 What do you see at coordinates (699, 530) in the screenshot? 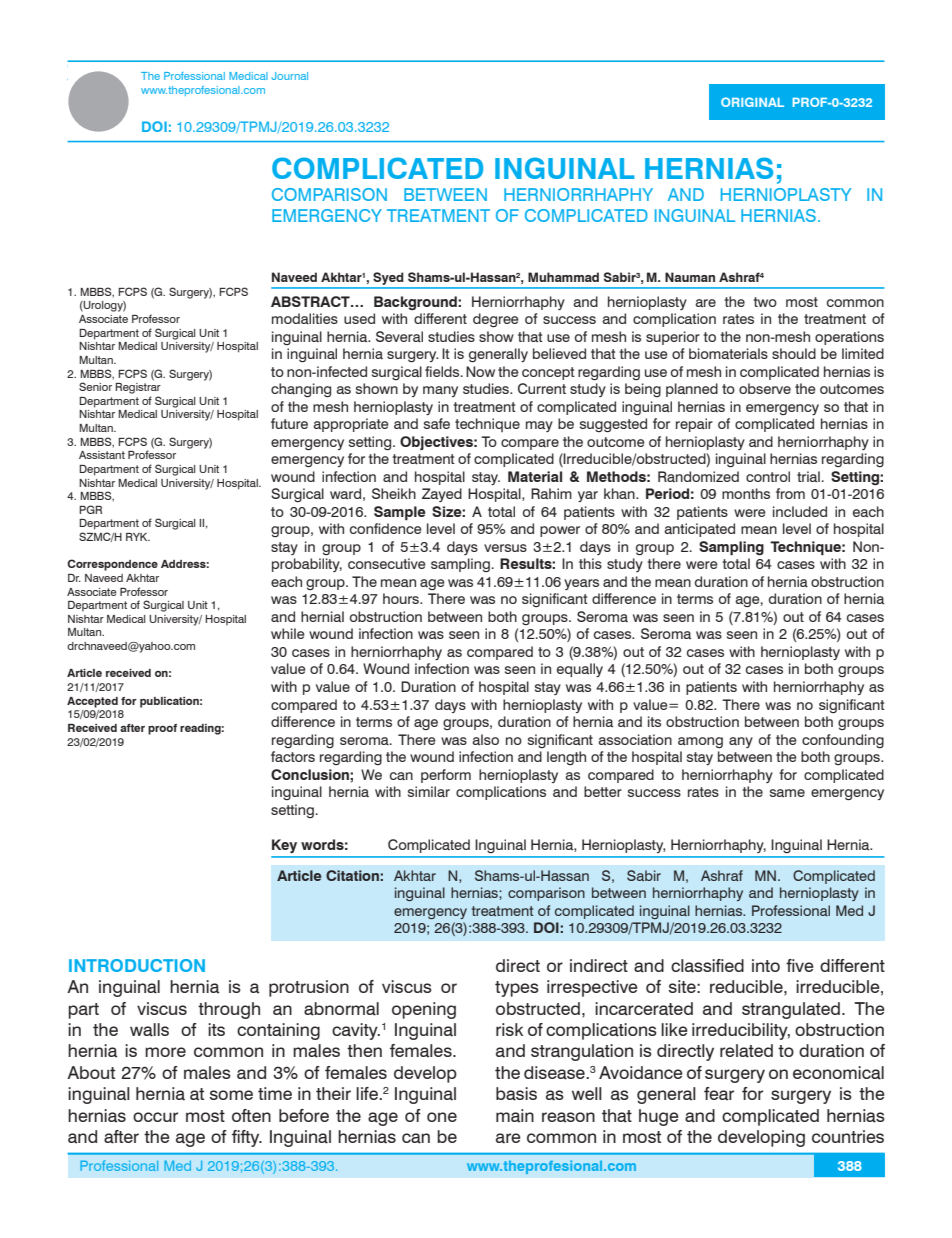
I see `anticipated` at bounding box center [699, 530].
